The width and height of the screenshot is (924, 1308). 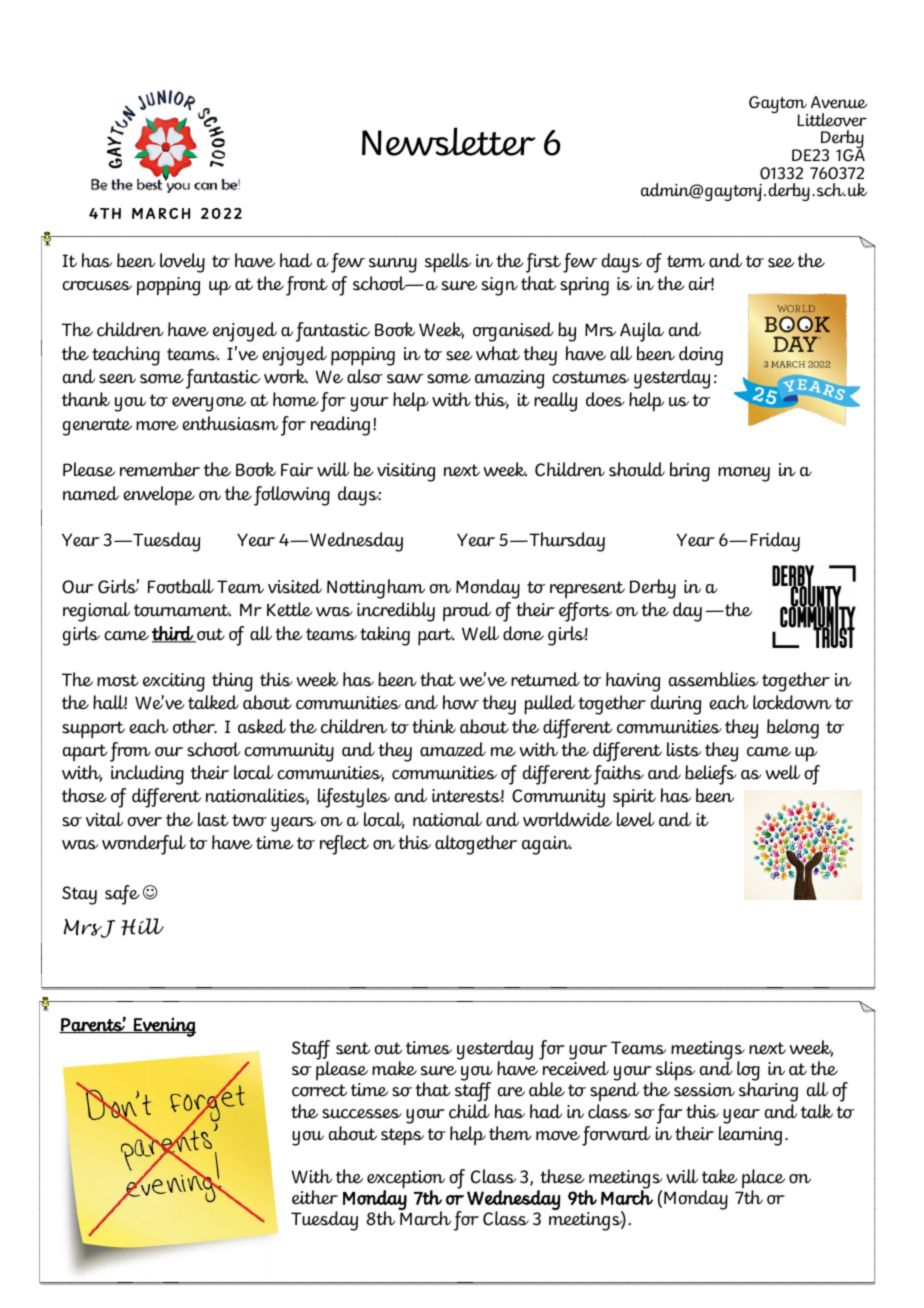 I want to click on place, so click(x=763, y=1180).
